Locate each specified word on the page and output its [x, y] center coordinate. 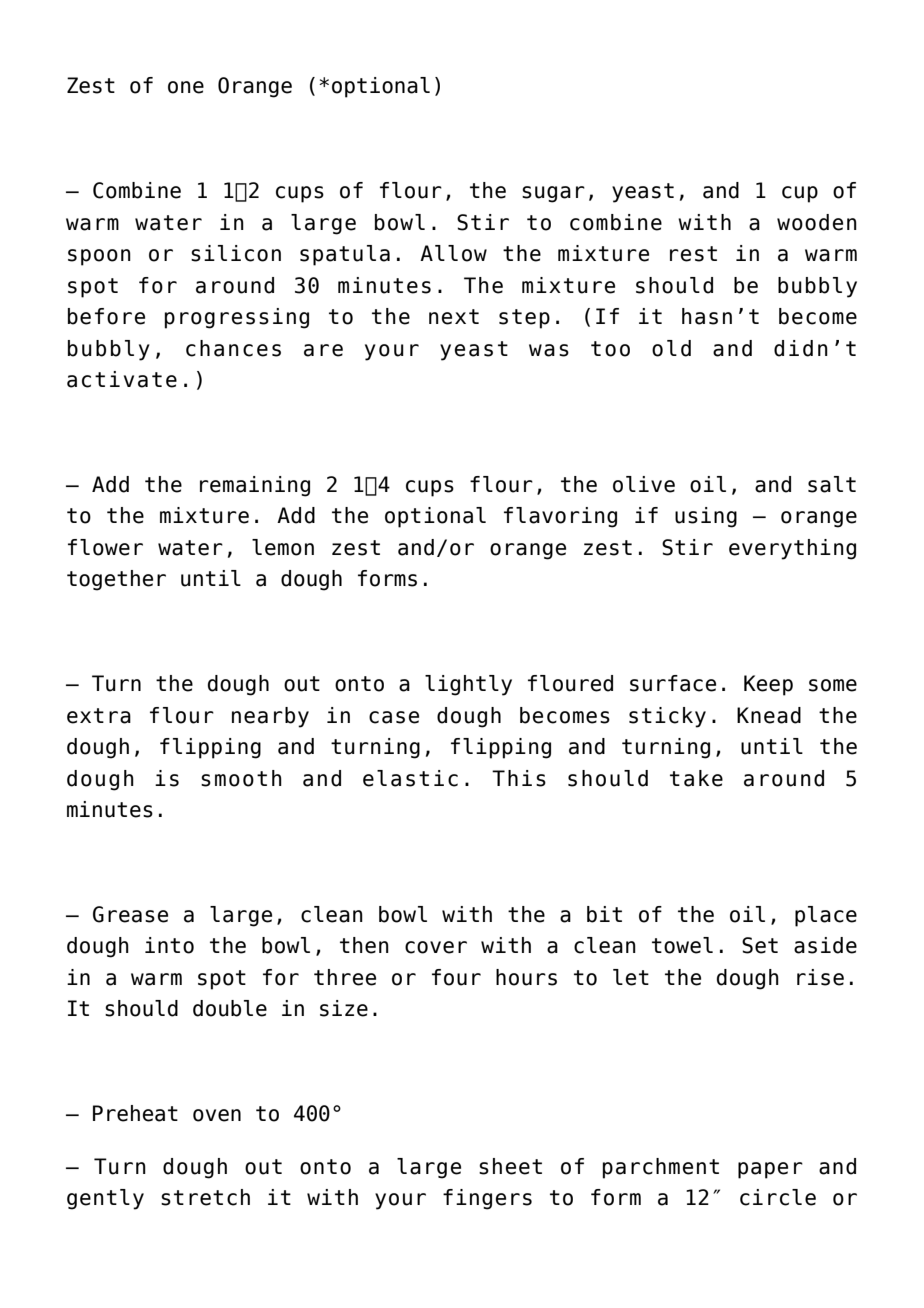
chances [233, 348]
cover [436, 947]
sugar [553, 194]
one [186, 87]
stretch [205, 1197]
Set [760, 945]
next [454, 317]
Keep [768, 685]
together [116, 580]
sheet [510, 1166]
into [169, 945]
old [671, 348]
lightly [468, 685]
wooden [817, 222]
